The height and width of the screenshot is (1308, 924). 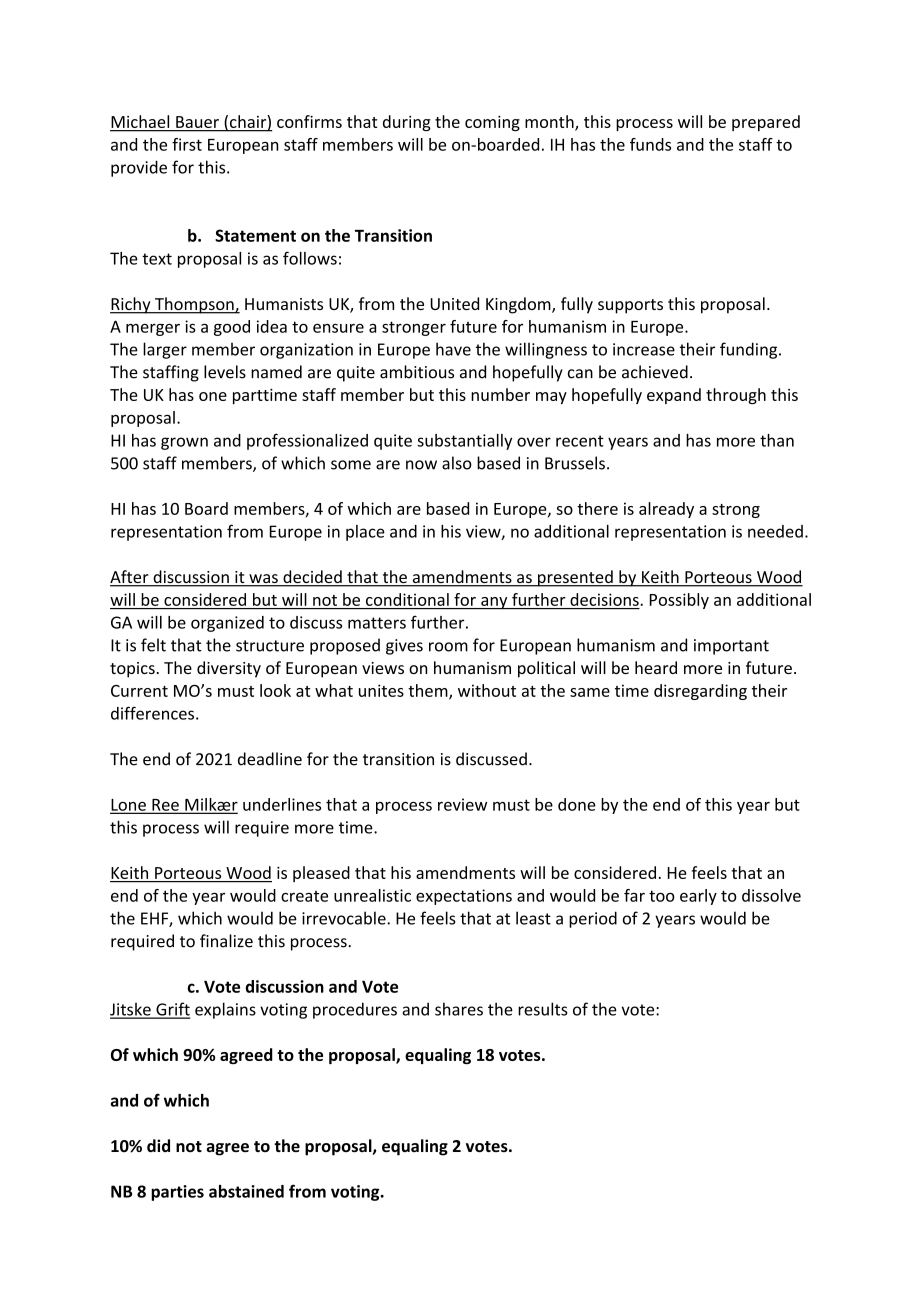 I want to click on funds, so click(x=650, y=144).
